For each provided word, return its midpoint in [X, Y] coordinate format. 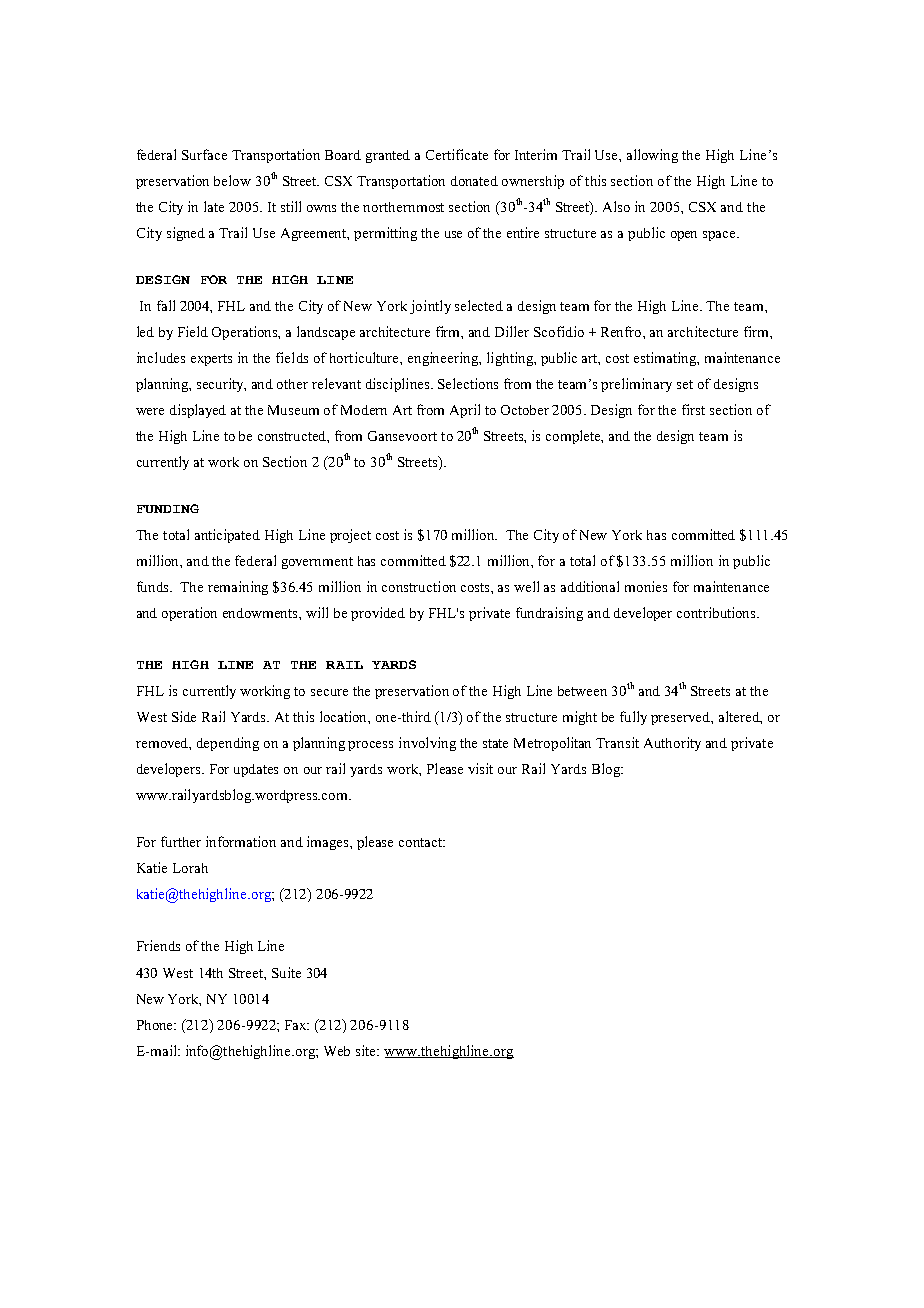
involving [427, 744]
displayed [198, 411]
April [465, 411]
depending [228, 744]
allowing [652, 156]
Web [337, 1051]
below [232, 180]
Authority [672, 744]
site [367, 1050]
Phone [156, 1025]
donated [474, 181]
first [693, 409]
